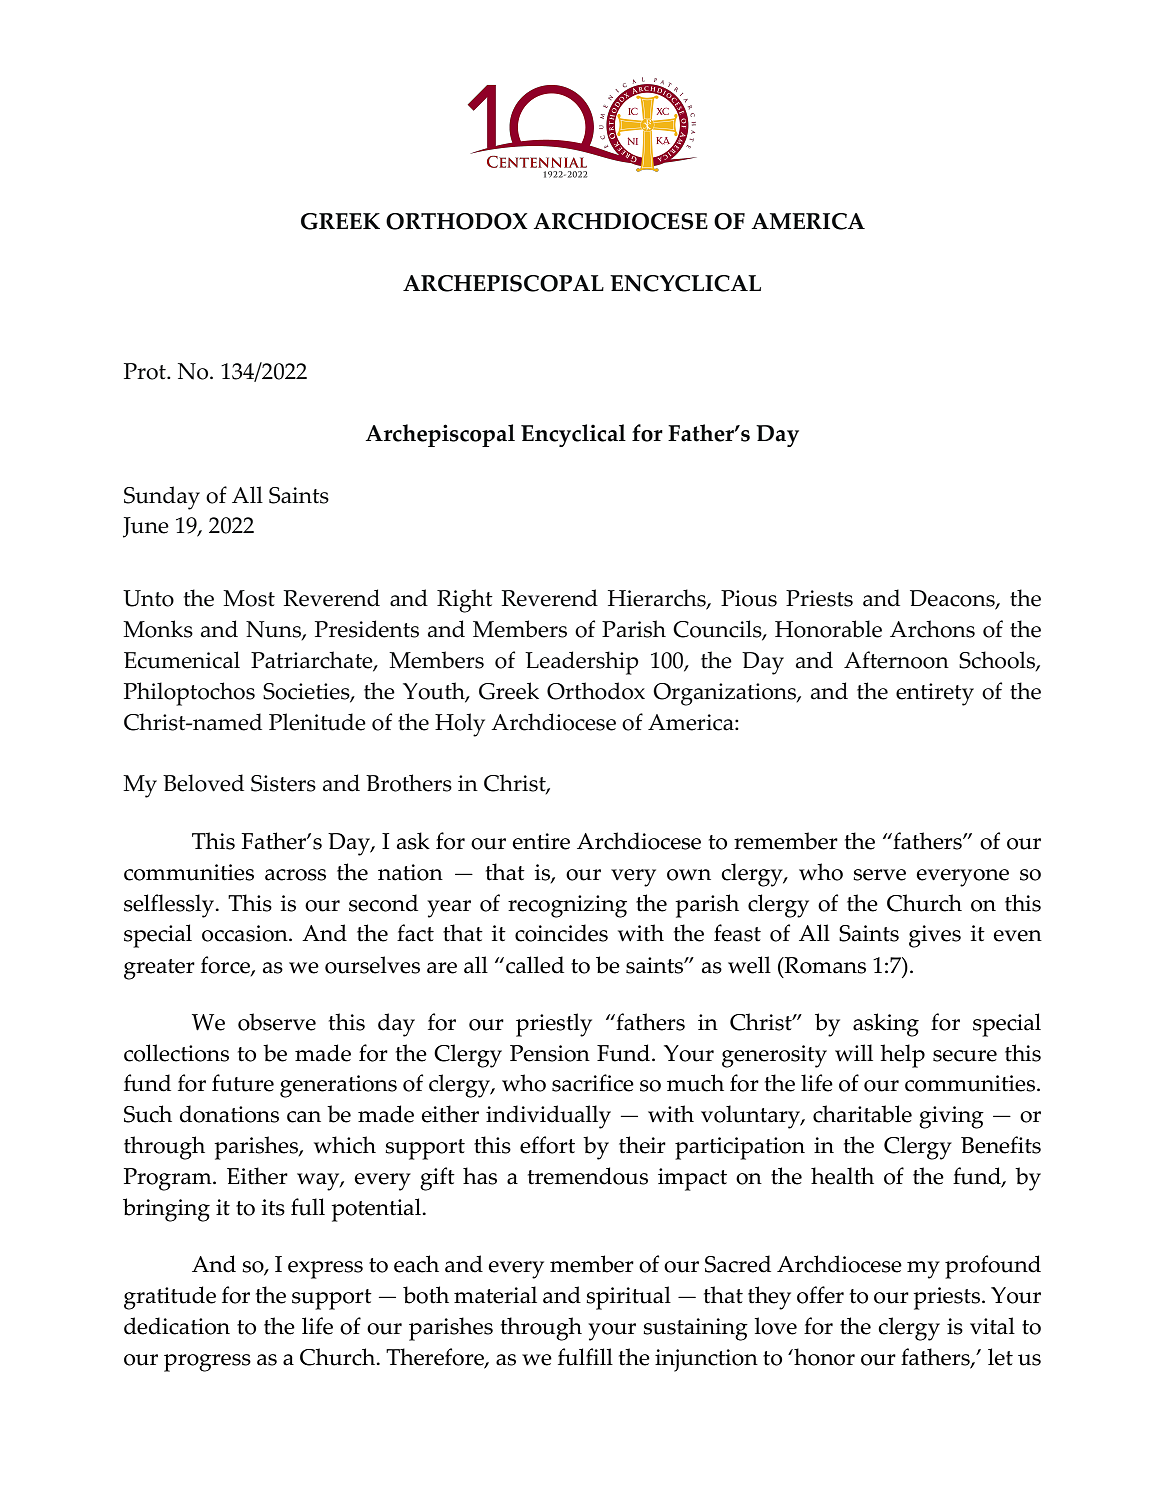 This screenshot has height=1508, width=1165. Describe the element at coordinates (207, 1363) in the screenshot. I see `progress` at that location.
